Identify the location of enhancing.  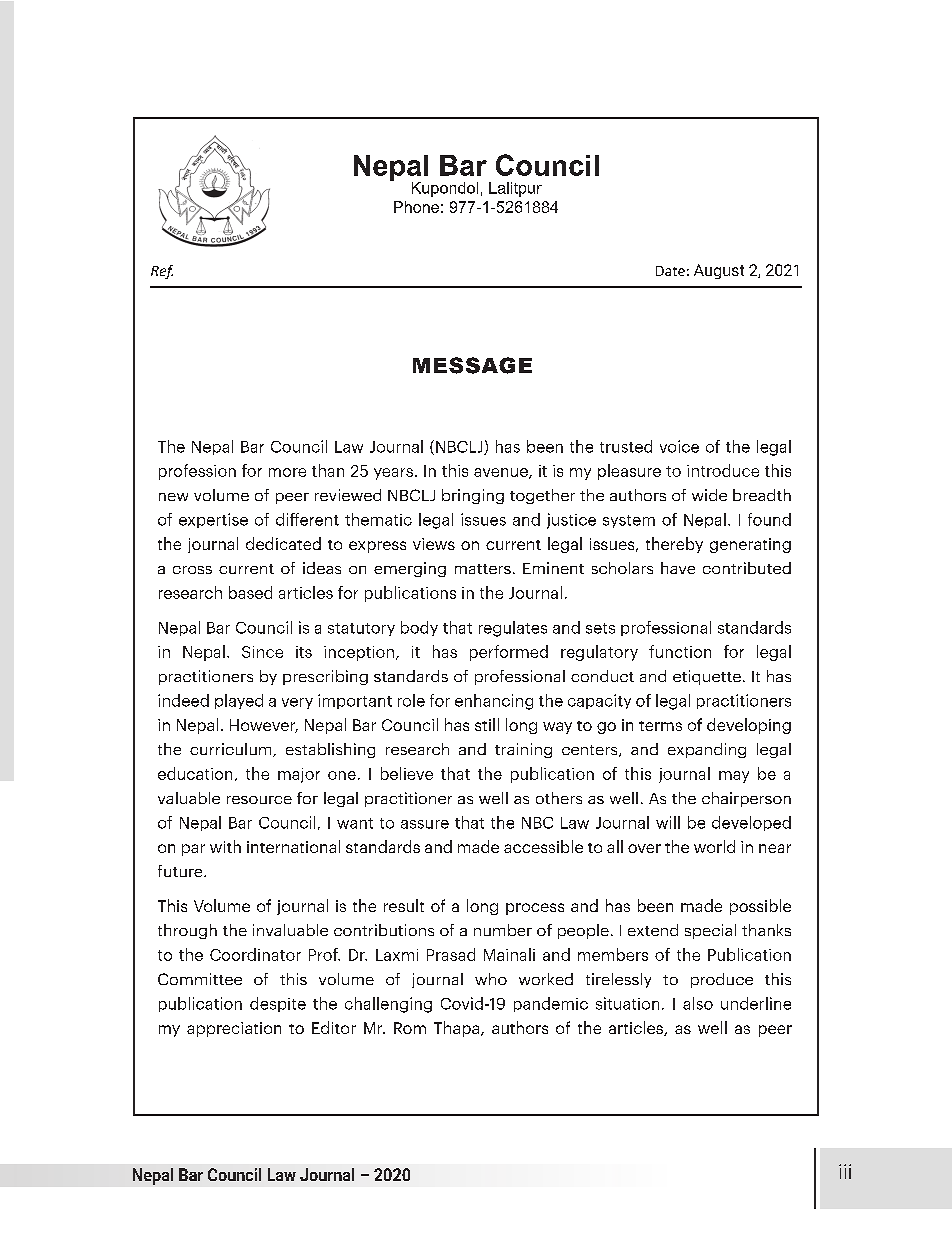
(494, 702).
